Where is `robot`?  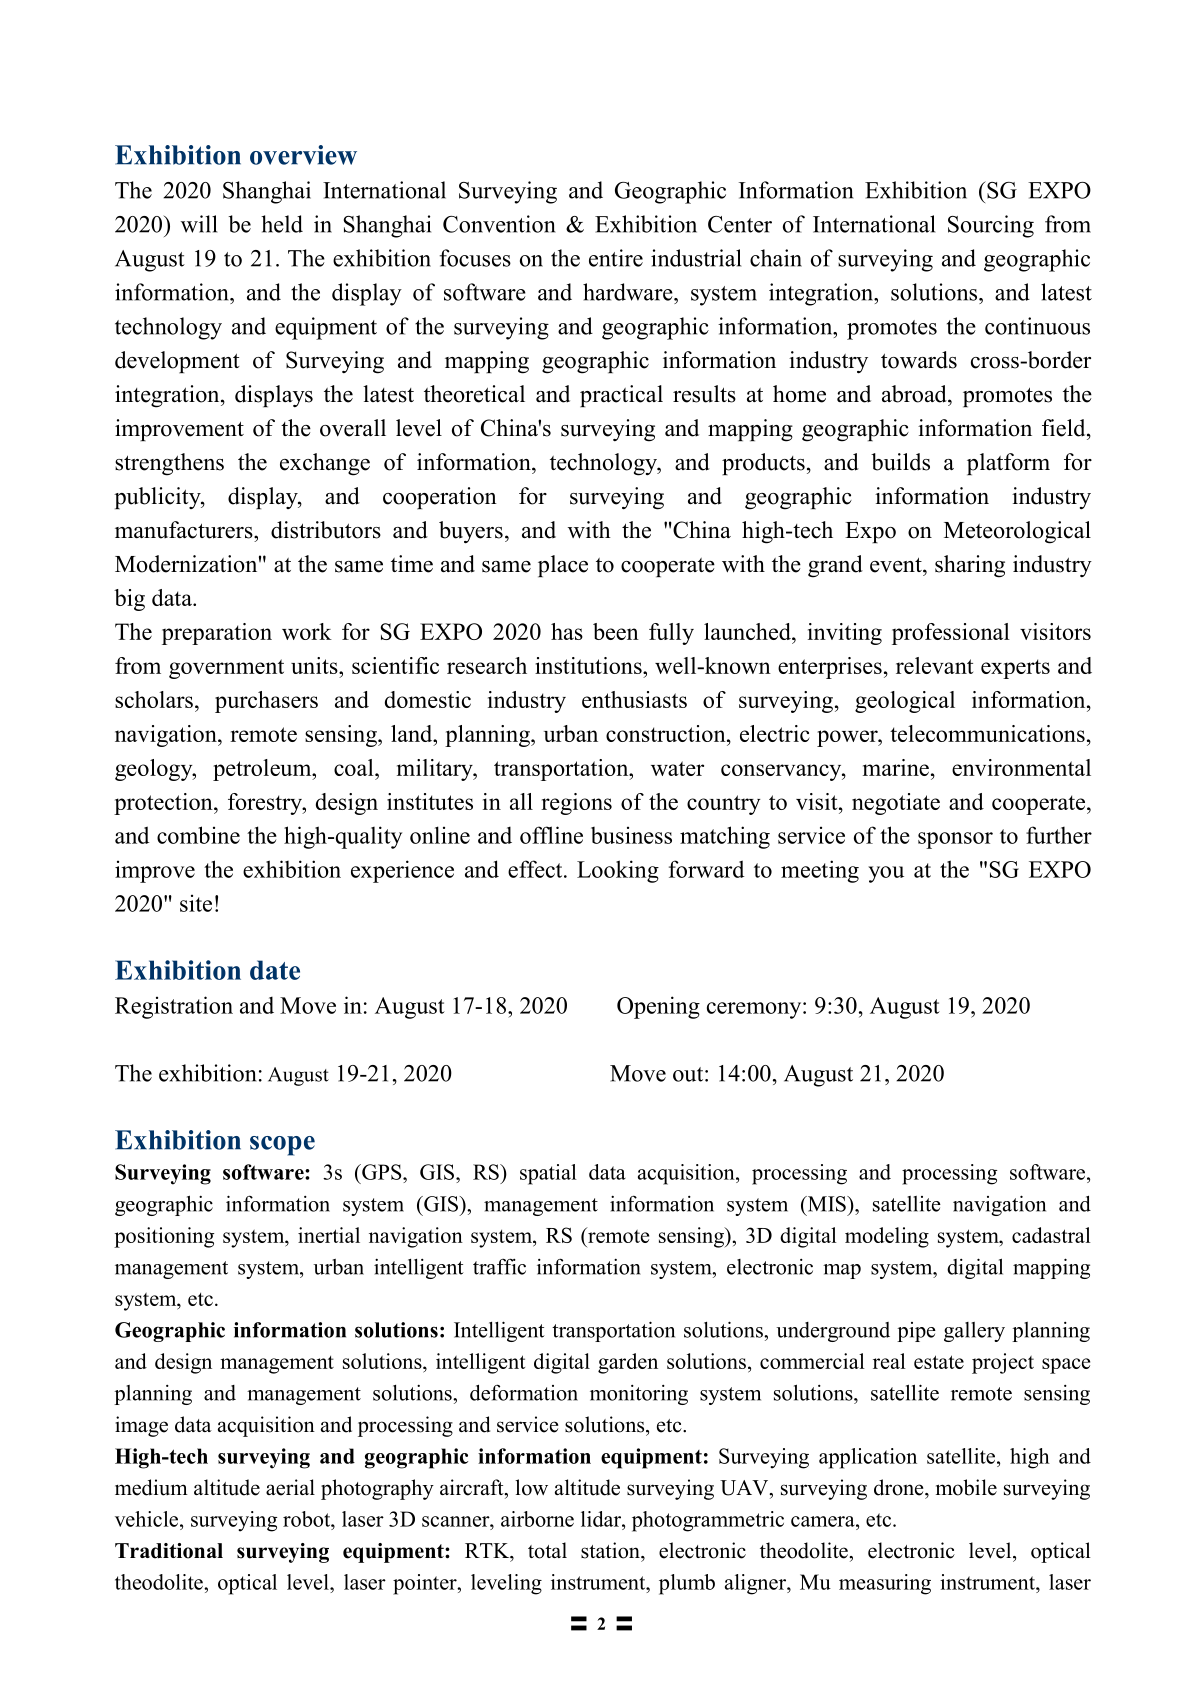
robot is located at coordinates (308, 1519).
